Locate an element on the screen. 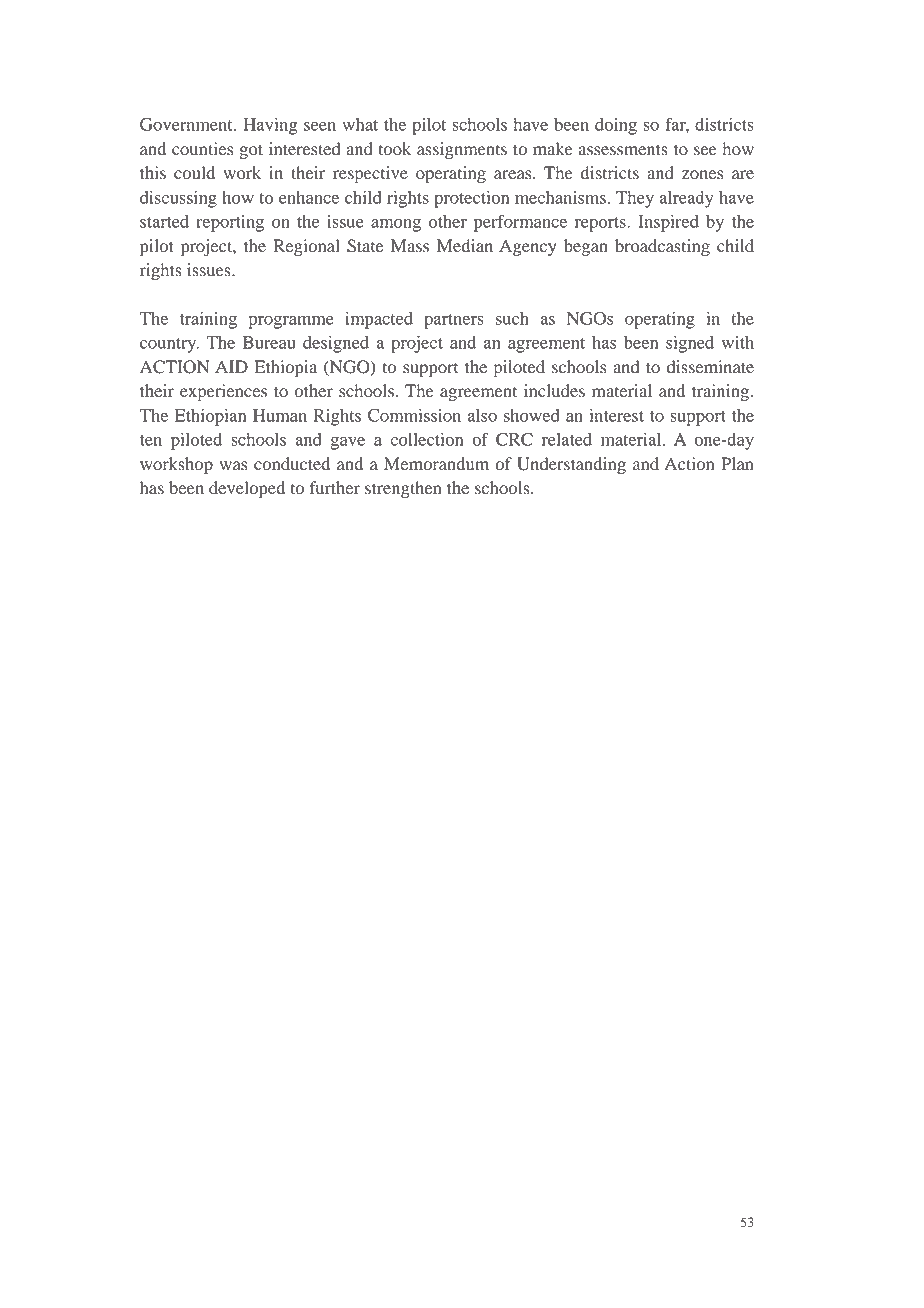 The width and height of the screenshot is (924, 1308). counties is located at coordinates (202, 149).
